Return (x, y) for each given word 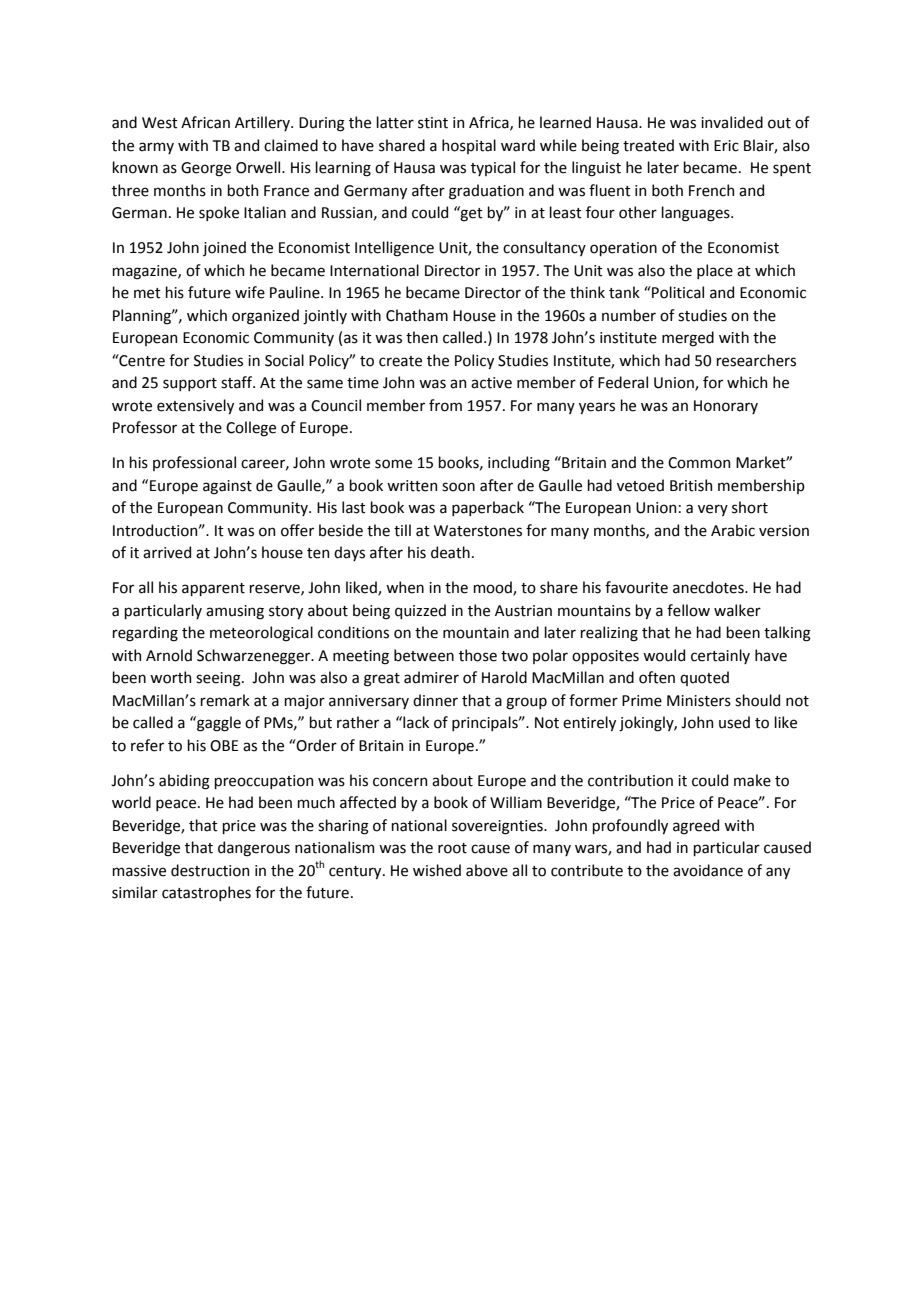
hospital (469, 146)
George (206, 169)
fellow (688, 610)
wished (437, 870)
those (478, 655)
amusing (235, 612)
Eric (726, 146)
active (491, 383)
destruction (210, 870)
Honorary (726, 407)
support (190, 384)
